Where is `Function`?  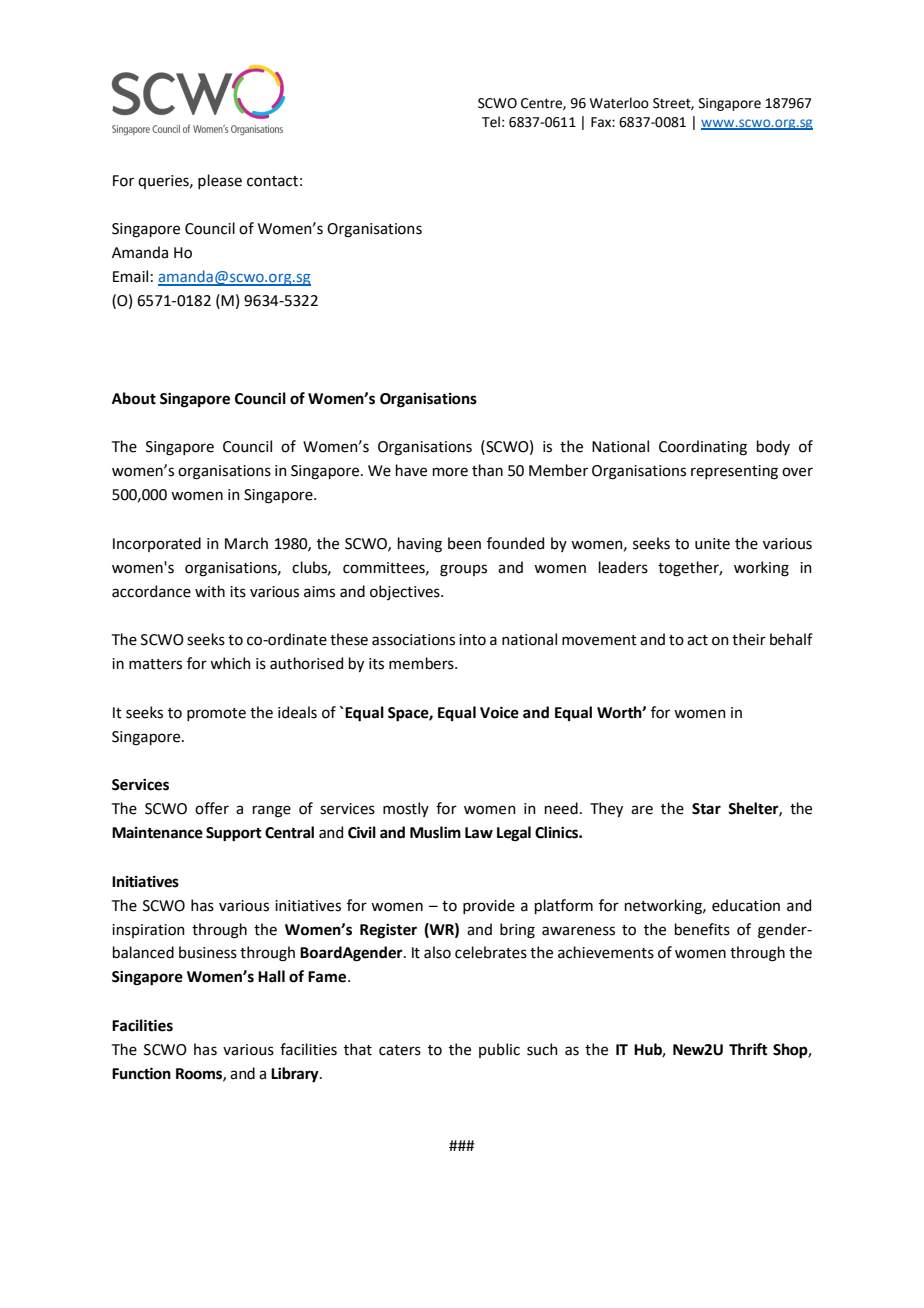
Function is located at coordinates (141, 1073).
